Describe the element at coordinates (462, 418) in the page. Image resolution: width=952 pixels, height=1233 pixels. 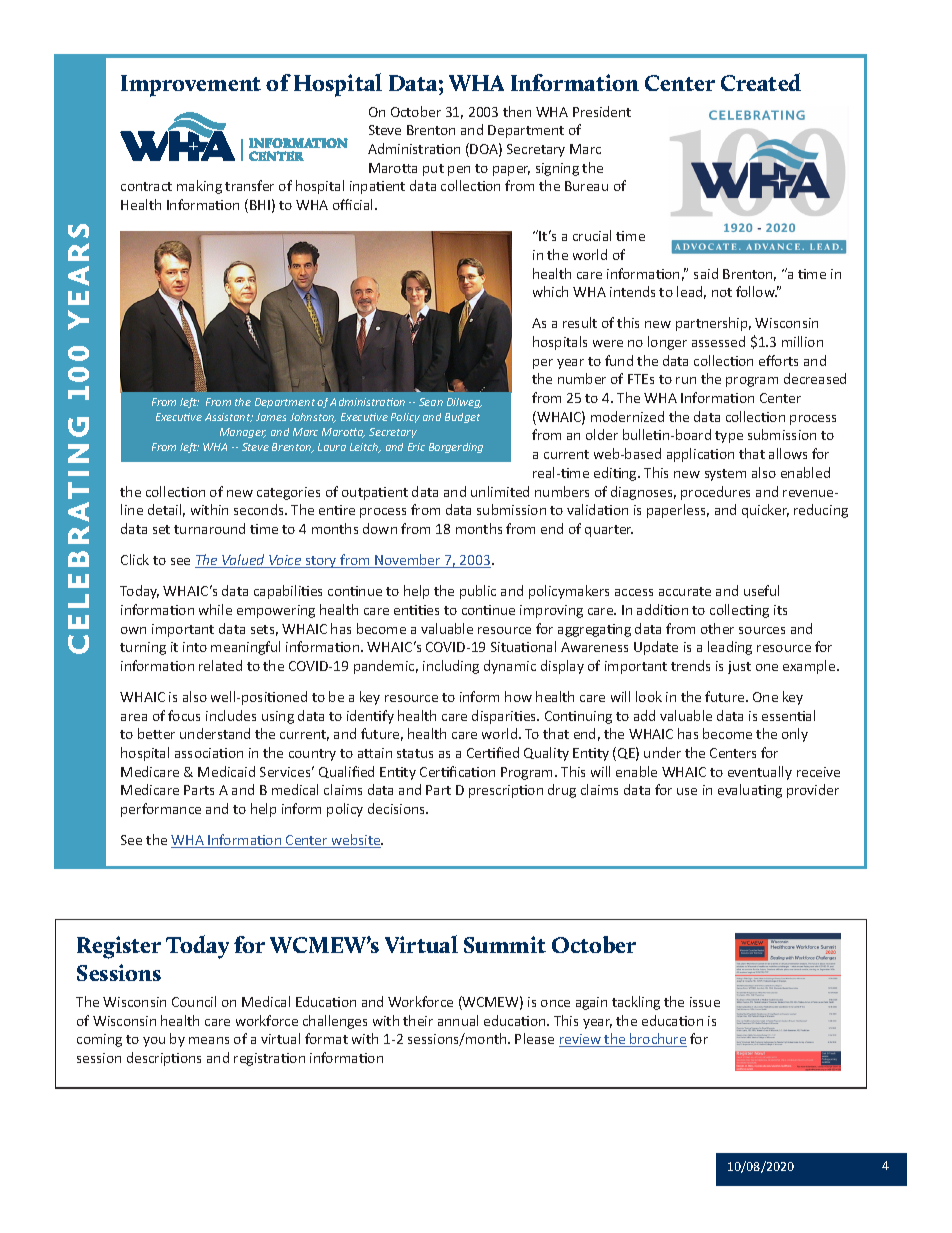
I see `Budget` at that location.
